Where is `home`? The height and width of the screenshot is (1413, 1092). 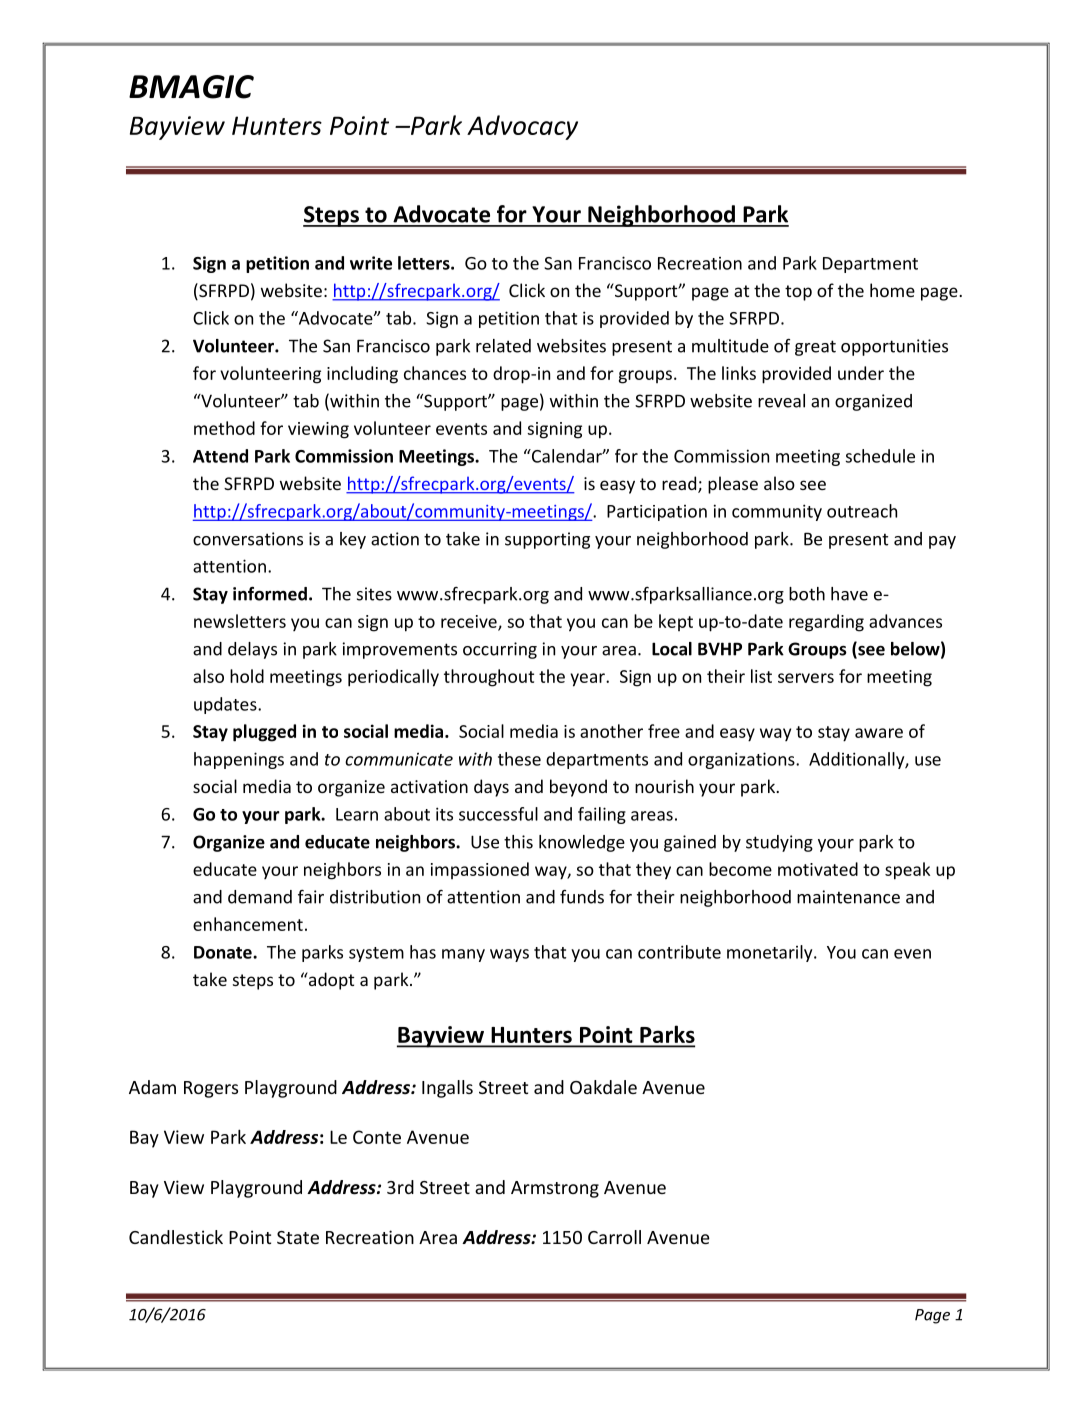 home is located at coordinates (892, 290).
